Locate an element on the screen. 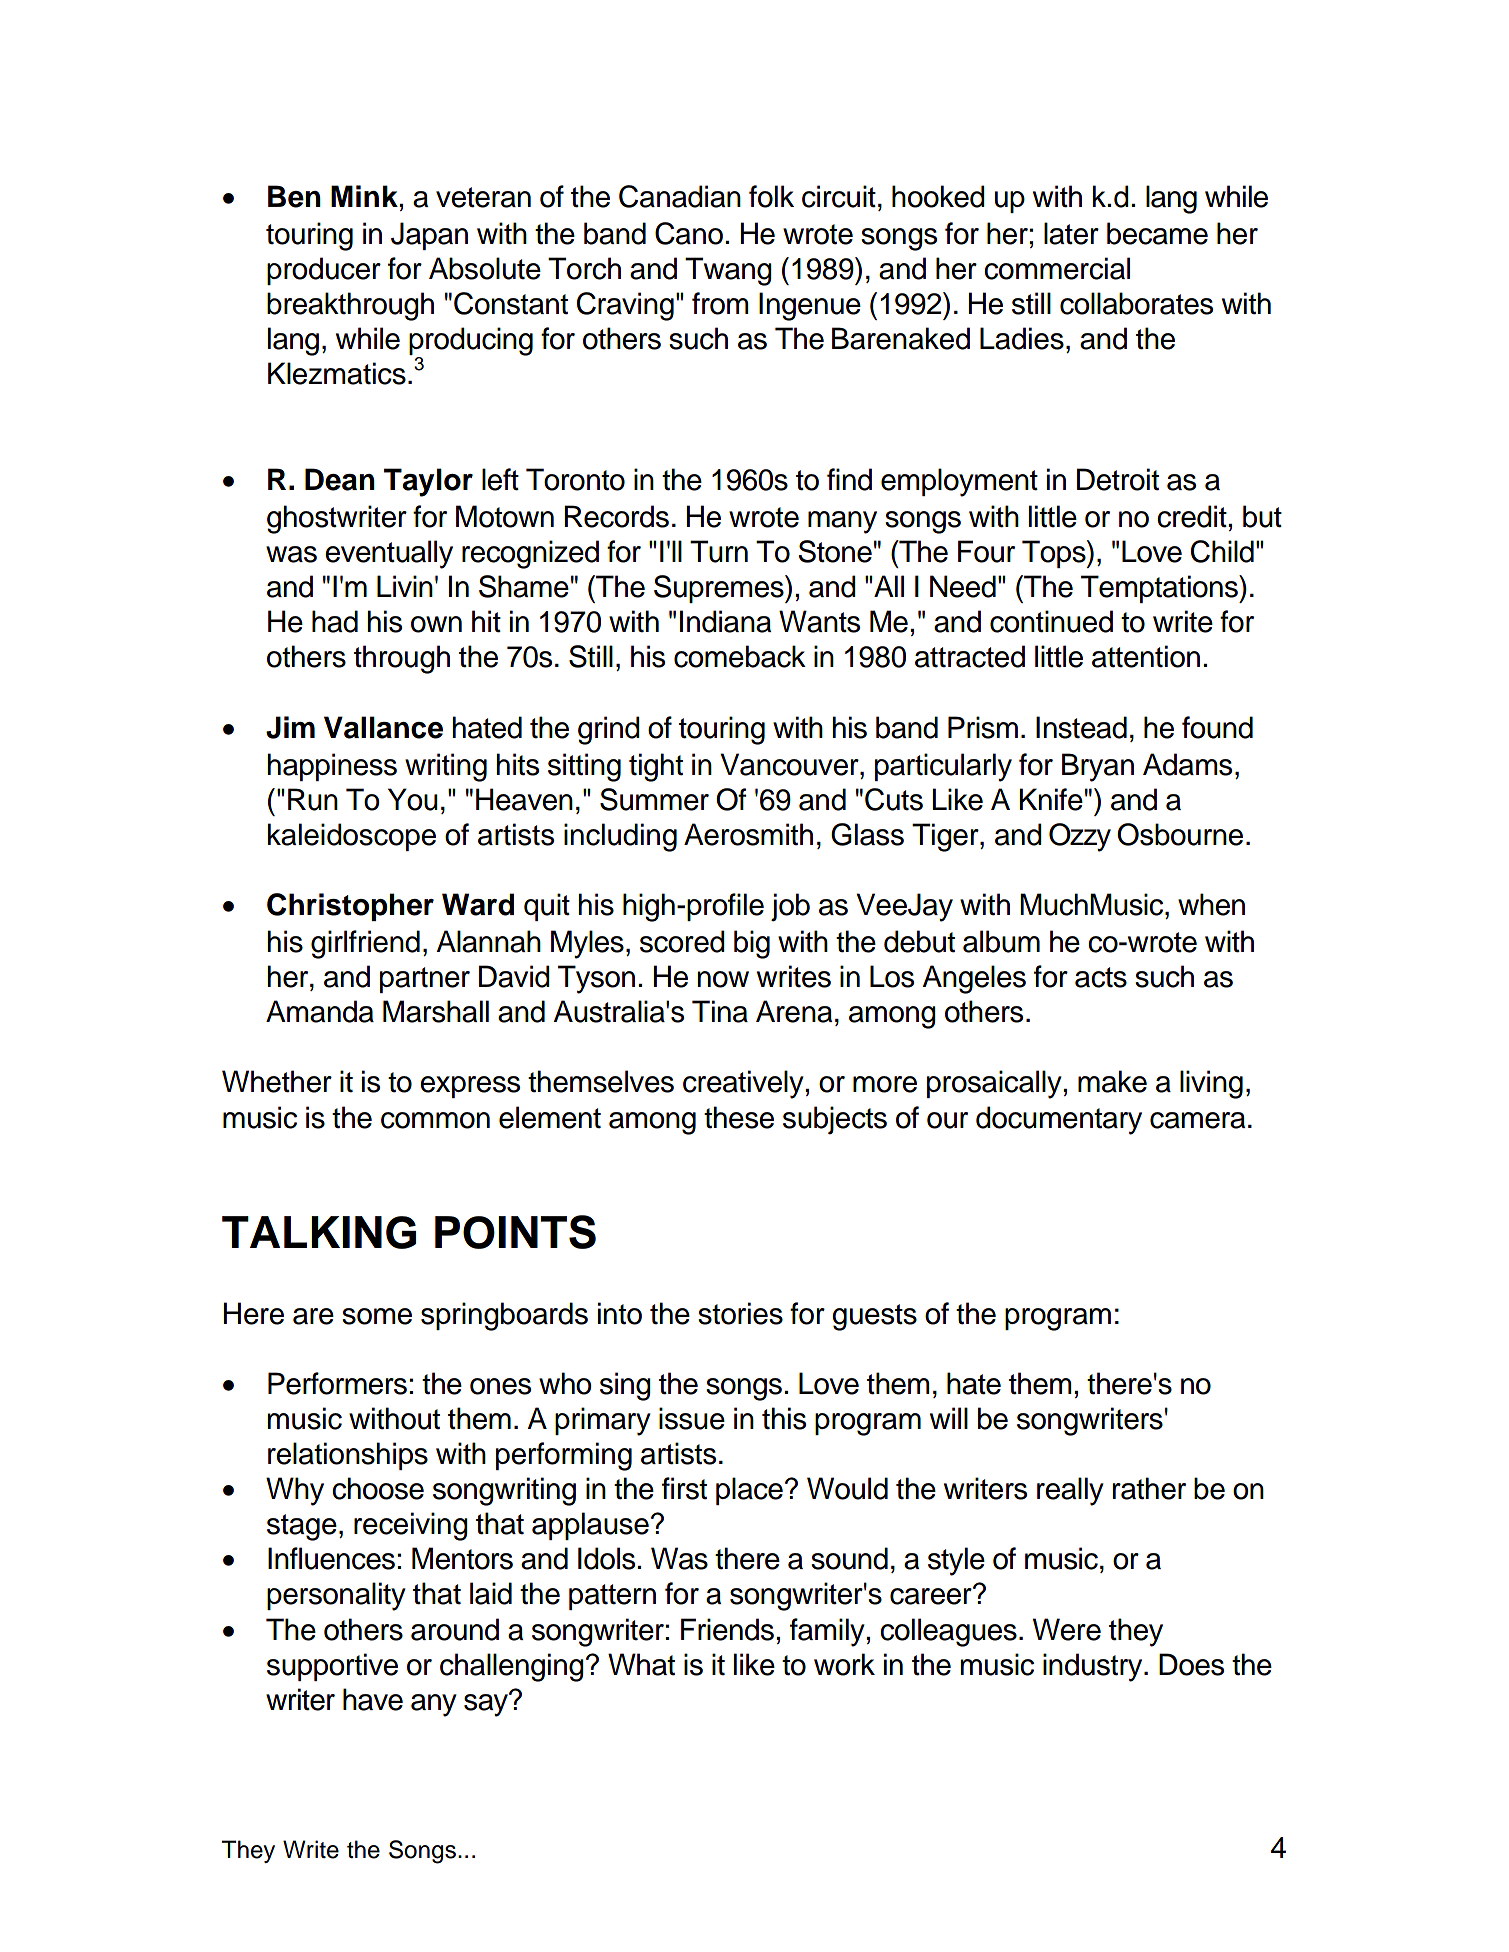  rather is located at coordinates (1149, 1488).
